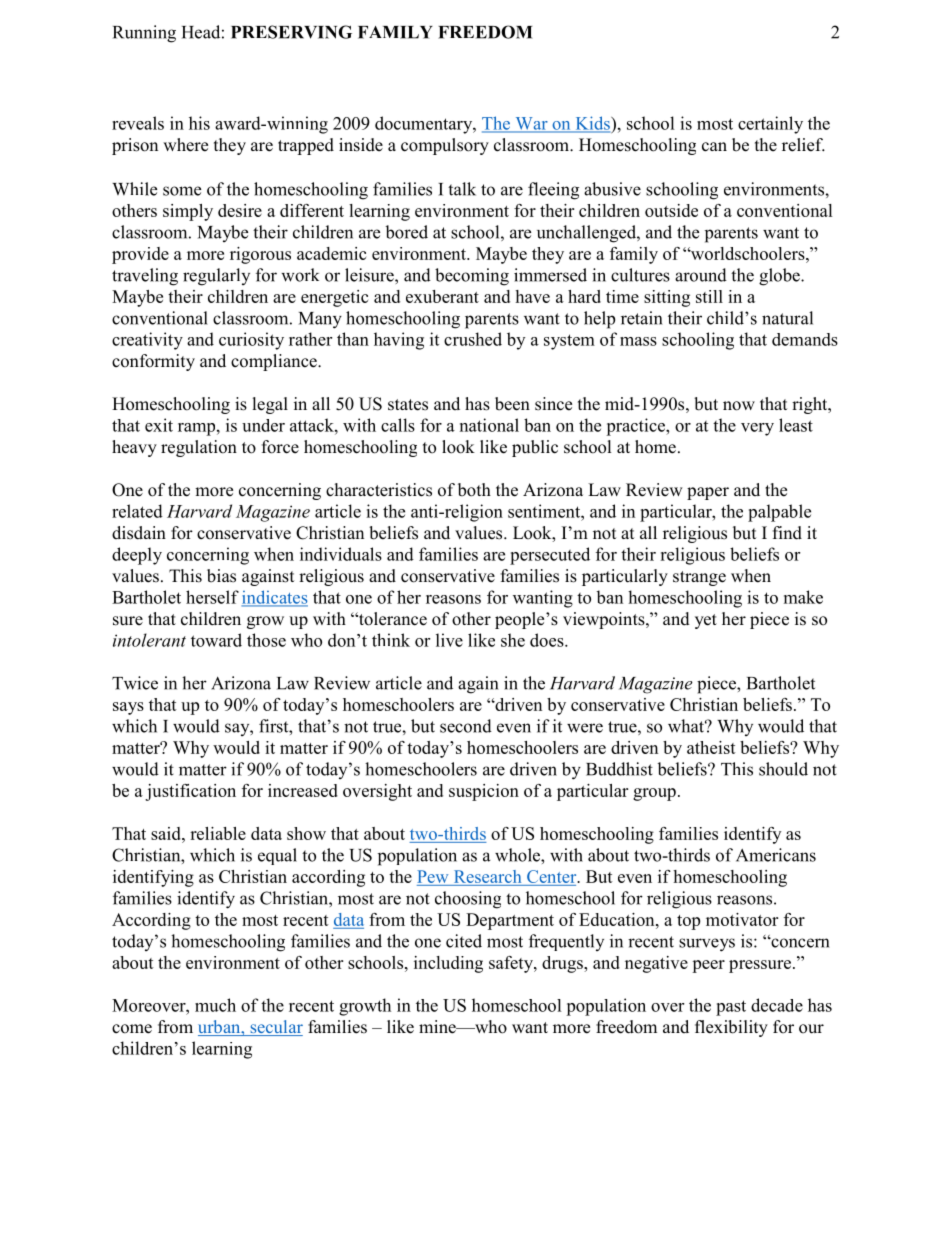  Describe the element at coordinates (770, 125) in the screenshot. I see `certainly` at that location.
